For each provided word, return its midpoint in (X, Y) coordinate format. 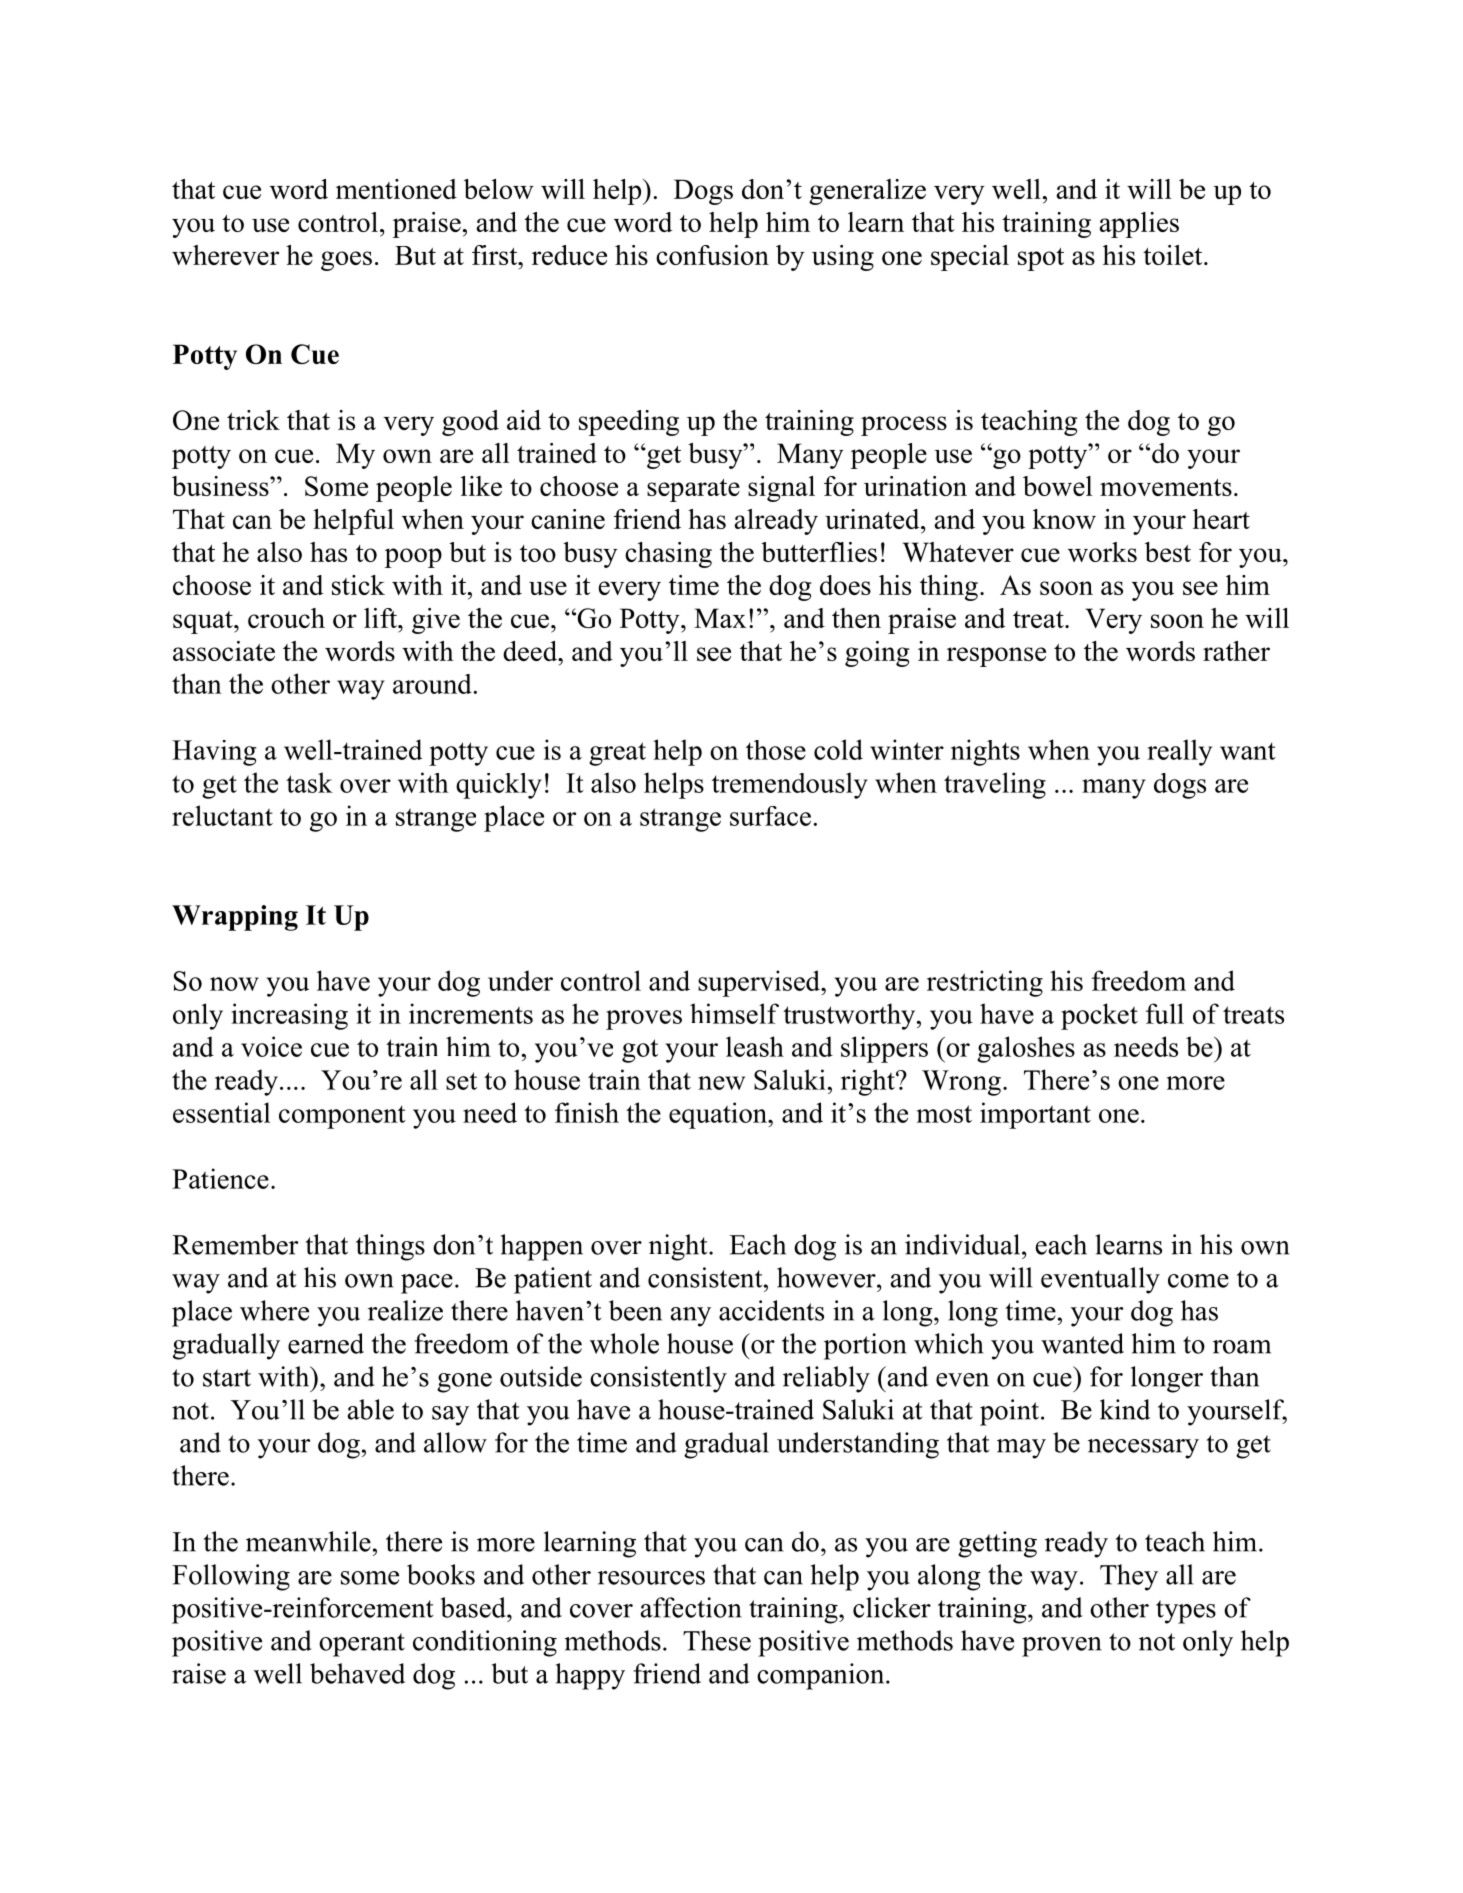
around (432, 684)
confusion (712, 255)
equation (719, 1115)
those (776, 750)
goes (346, 261)
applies (1139, 225)
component (342, 1117)
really (1179, 752)
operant (362, 1645)
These (717, 1640)
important (1035, 1115)
